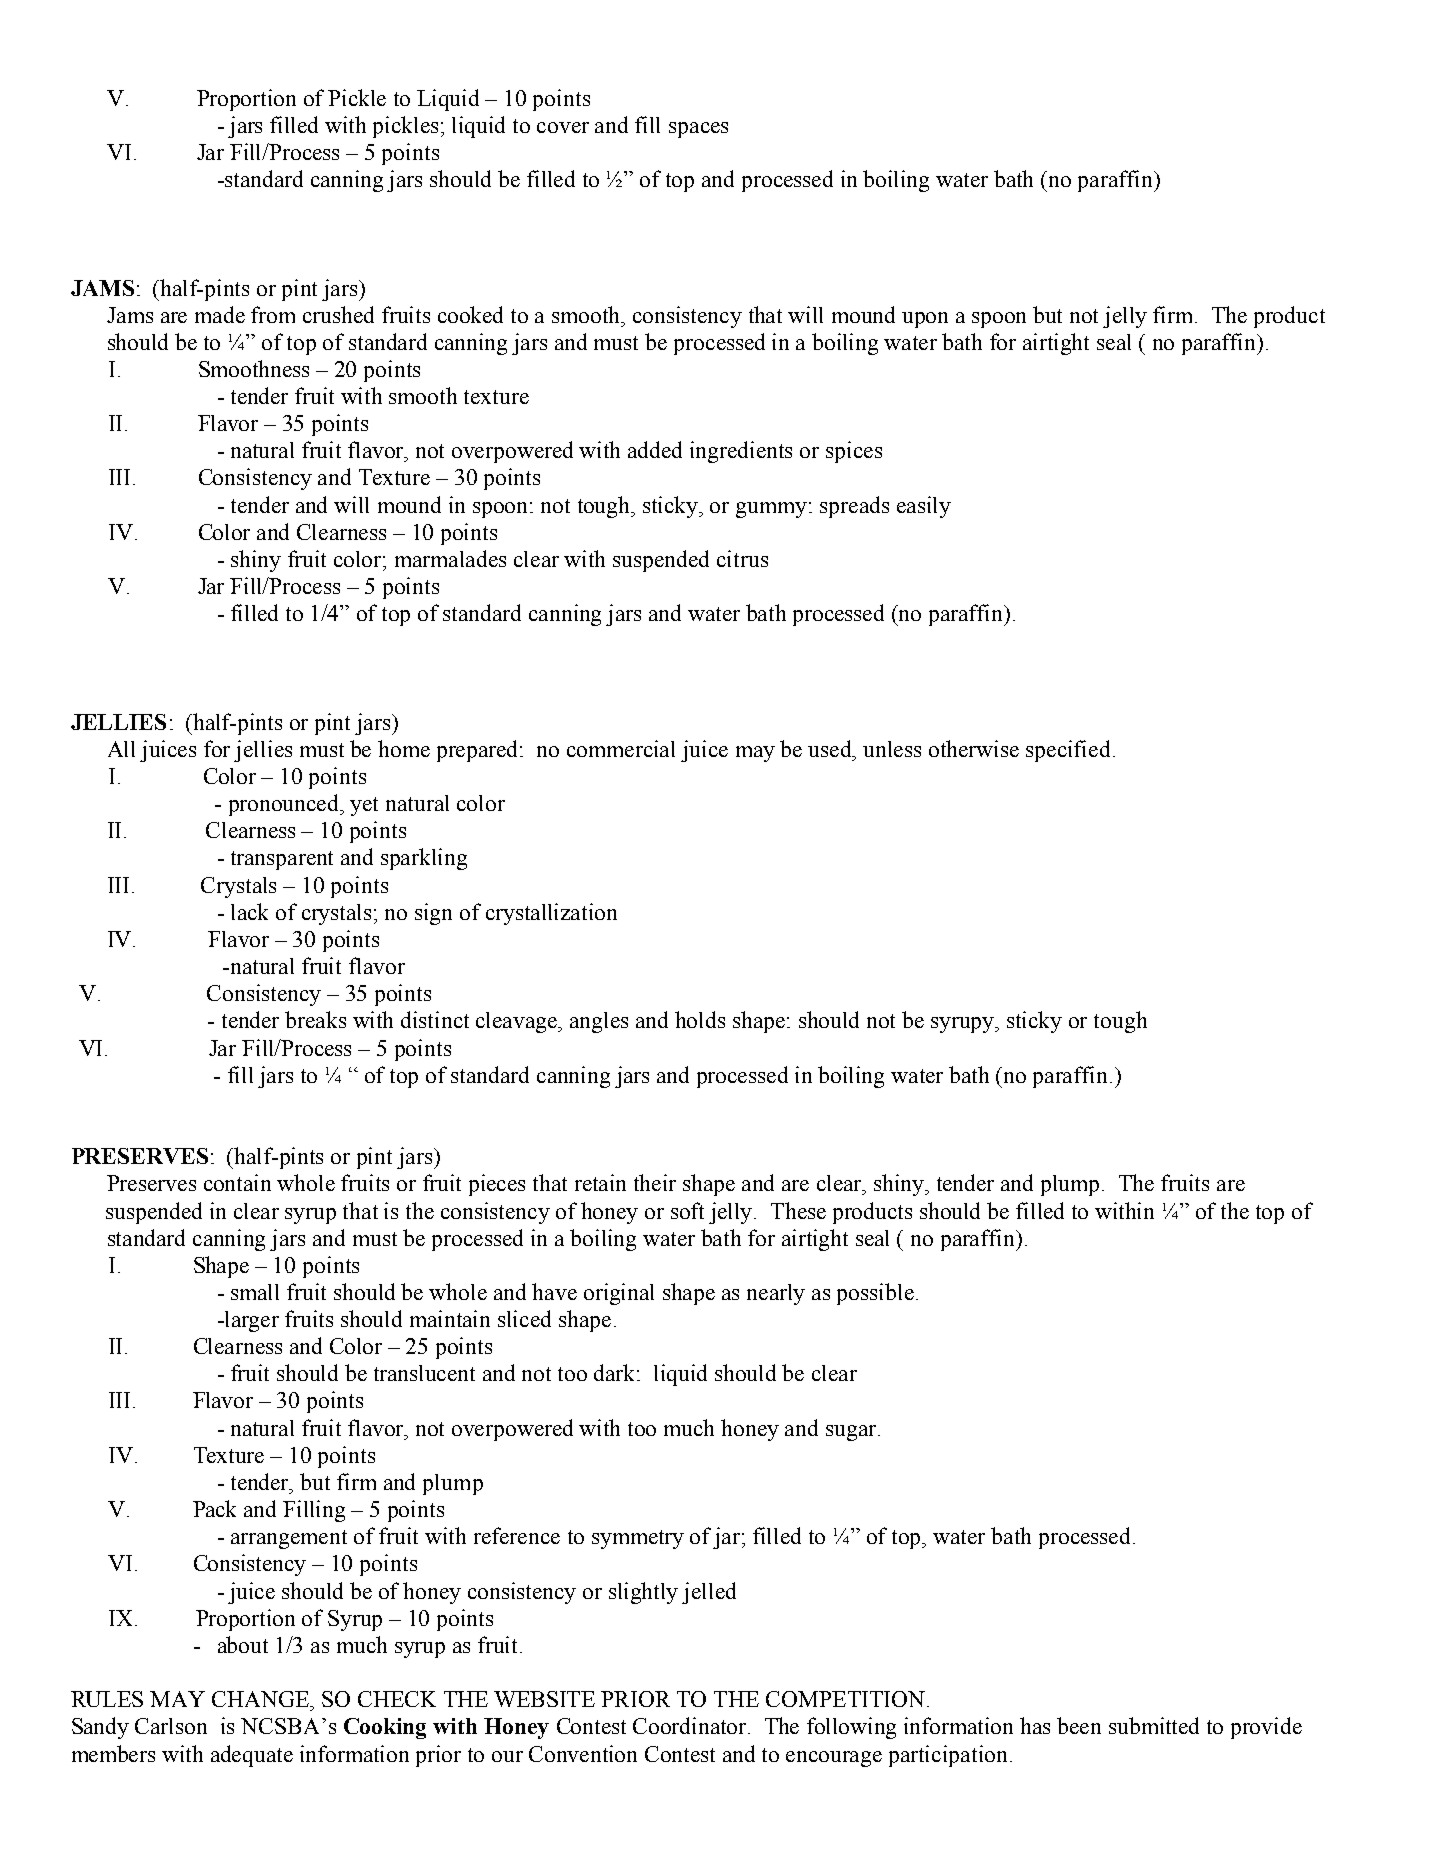 The height and width of the image is (1862, 1439). I want to click on submitted, so click(1154, 1725).
